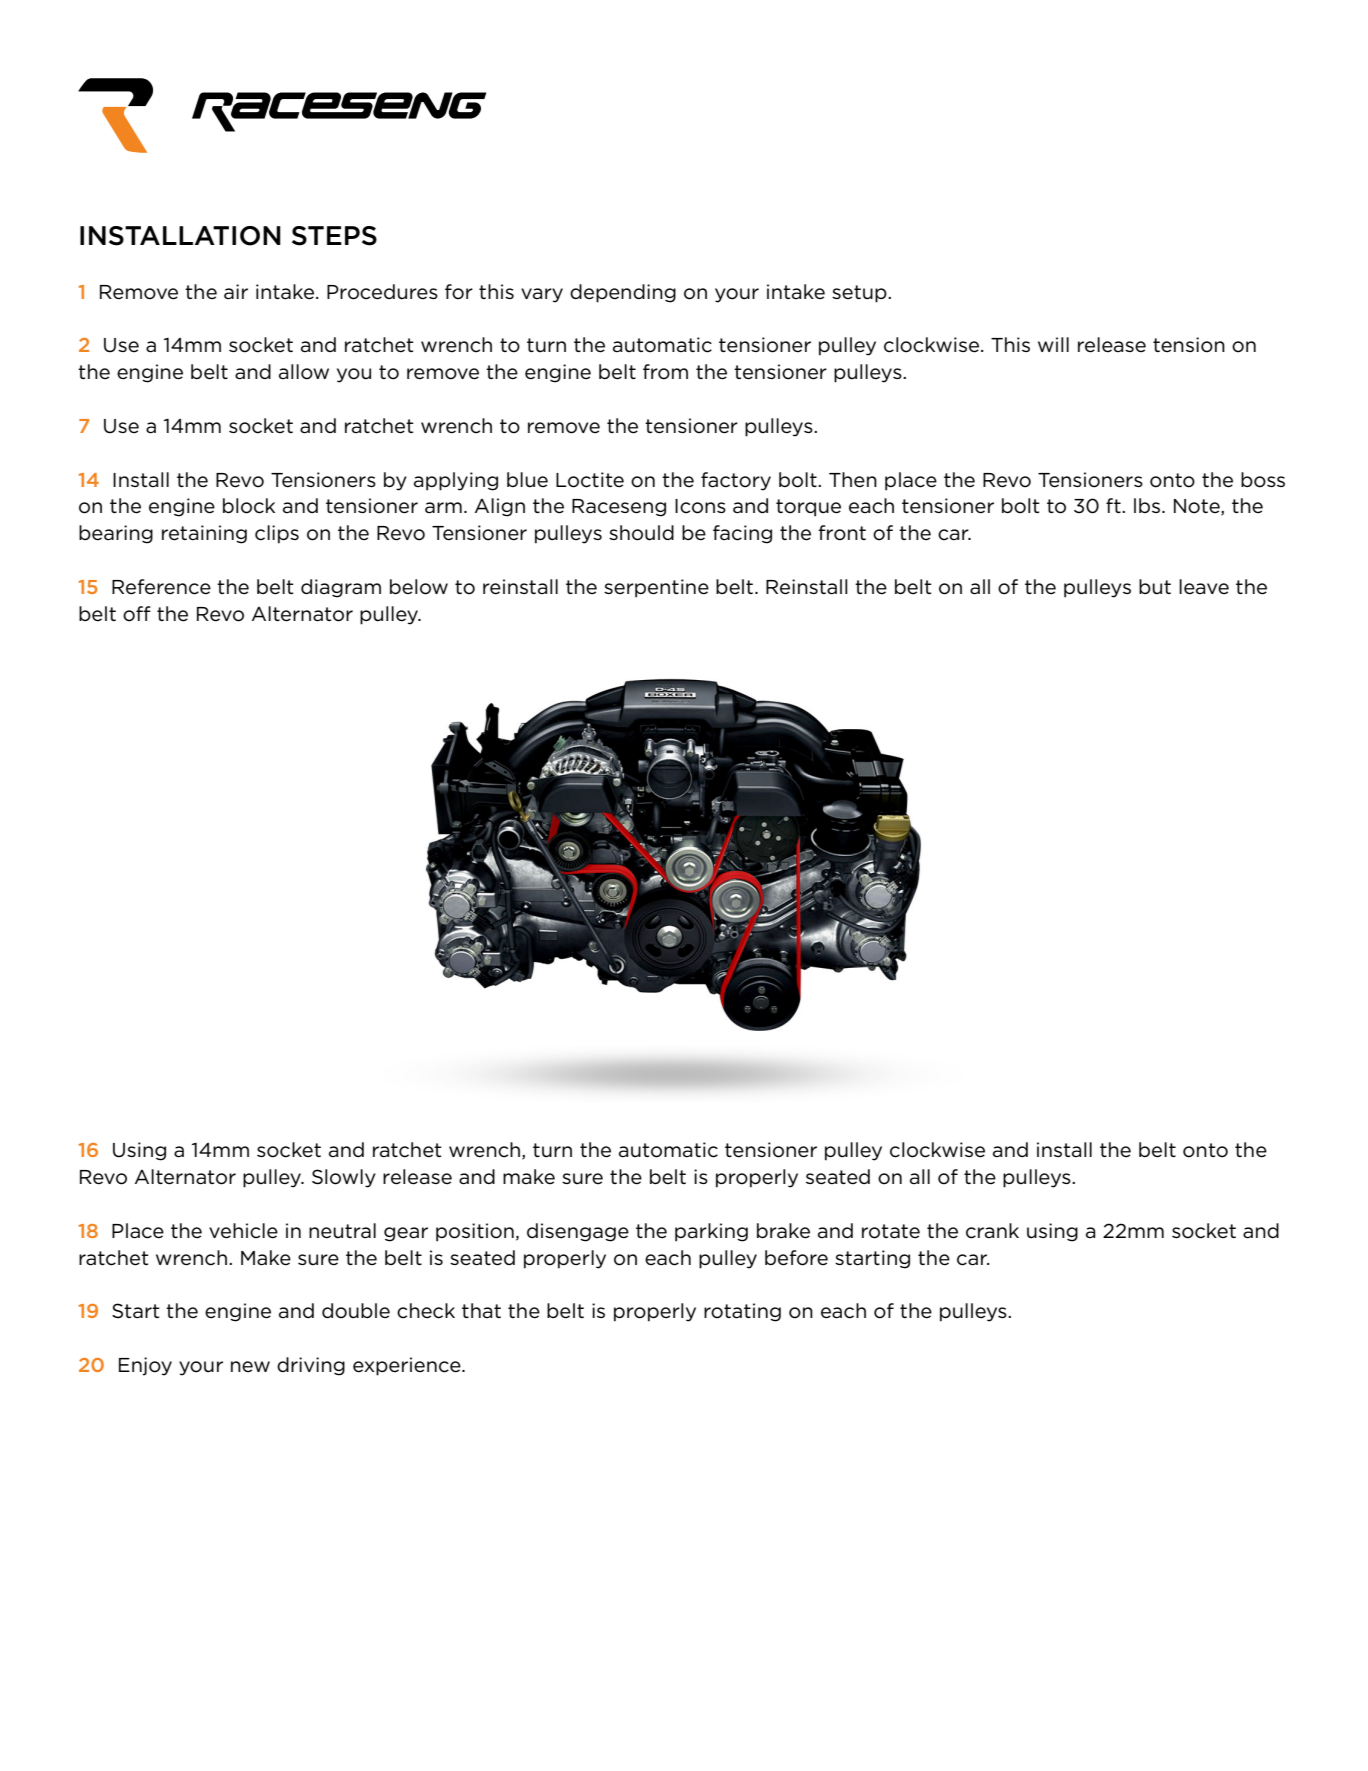 The height and width of the screenshot is (1771, 1368). I want to click on will, so click(1053, 344).
